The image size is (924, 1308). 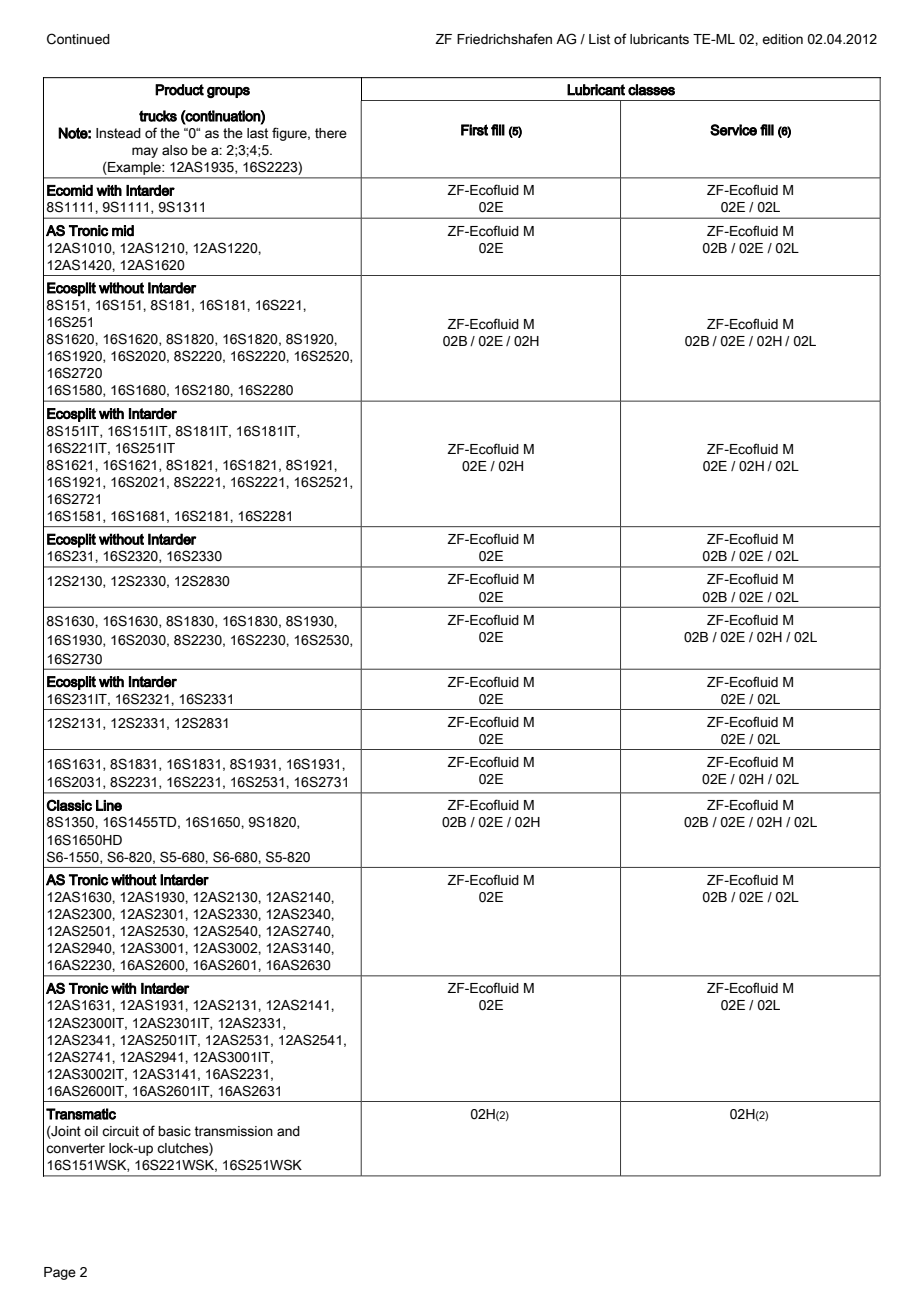 What do you see at coordinates (331, 133) in the image?
I see `there` at bounding box center [331, 133].
